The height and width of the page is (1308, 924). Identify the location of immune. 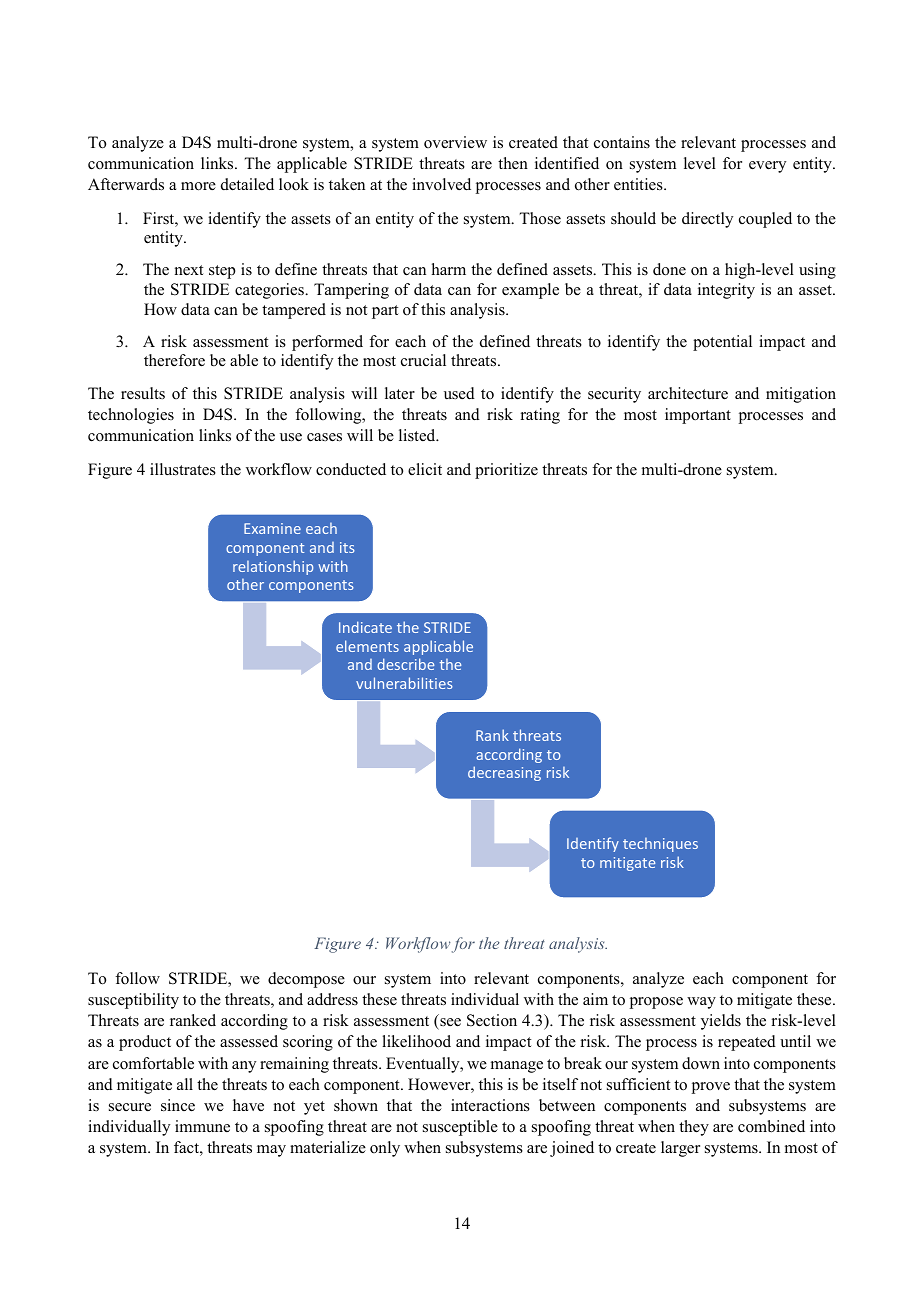
(202, 1126).
